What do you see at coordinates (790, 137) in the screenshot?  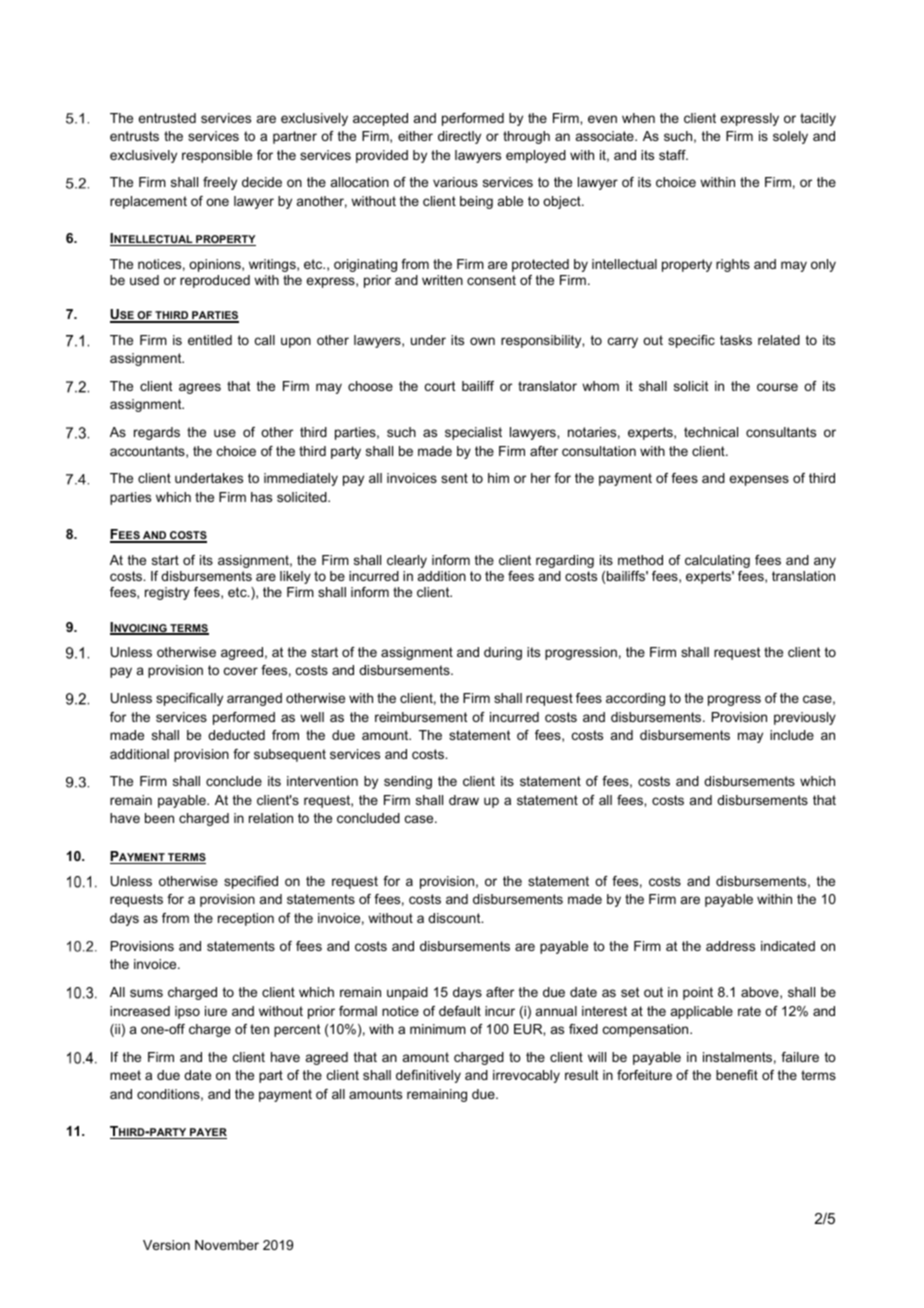 I see `solely` at bounding box center [790, 137].
